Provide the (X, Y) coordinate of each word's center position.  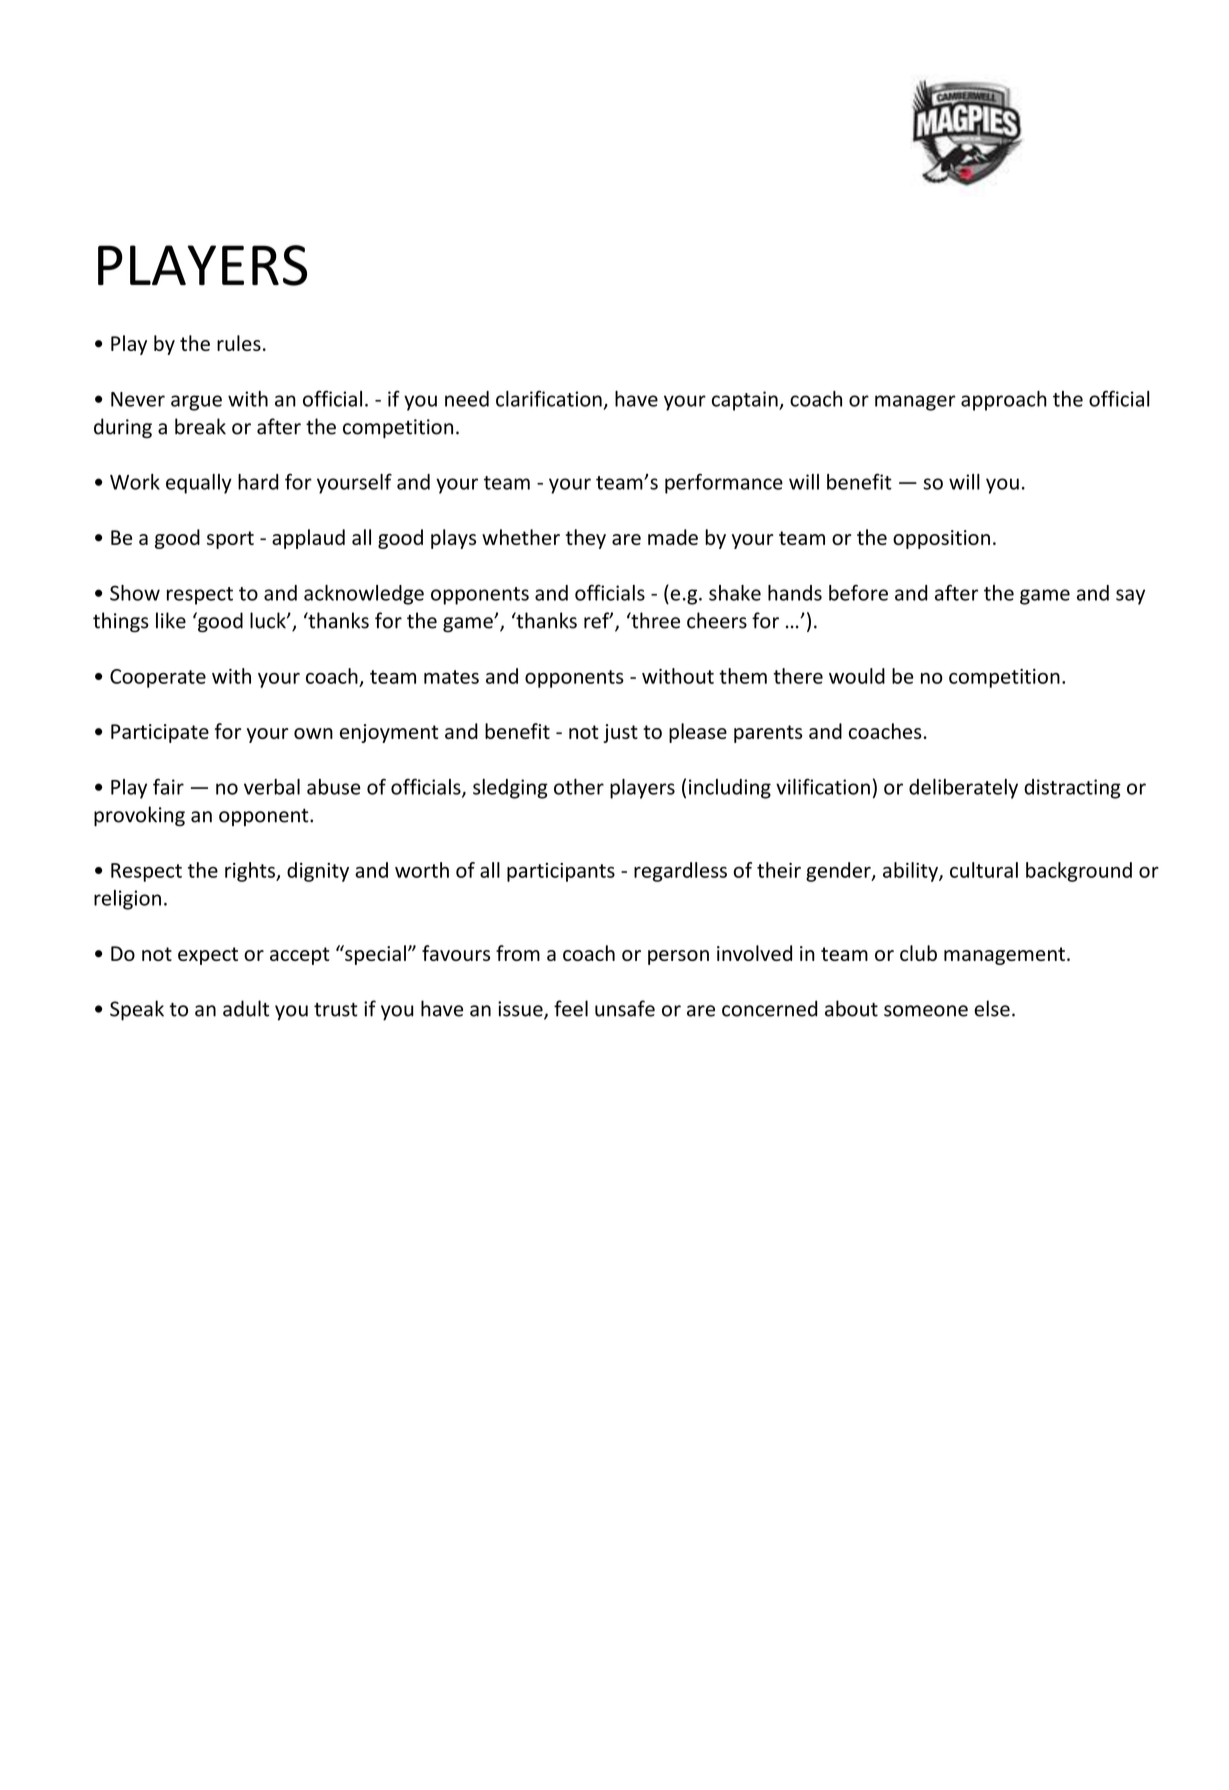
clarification (549, 398)
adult (246, 1008)
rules (239, 343)
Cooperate (158, 678)
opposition (941, 539)
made (673, 537)
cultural (984, 870)
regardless (680, 872)
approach (1004, 401)
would (857, 676)
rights (251, 872)
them (743, 676)
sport (230, 540)
